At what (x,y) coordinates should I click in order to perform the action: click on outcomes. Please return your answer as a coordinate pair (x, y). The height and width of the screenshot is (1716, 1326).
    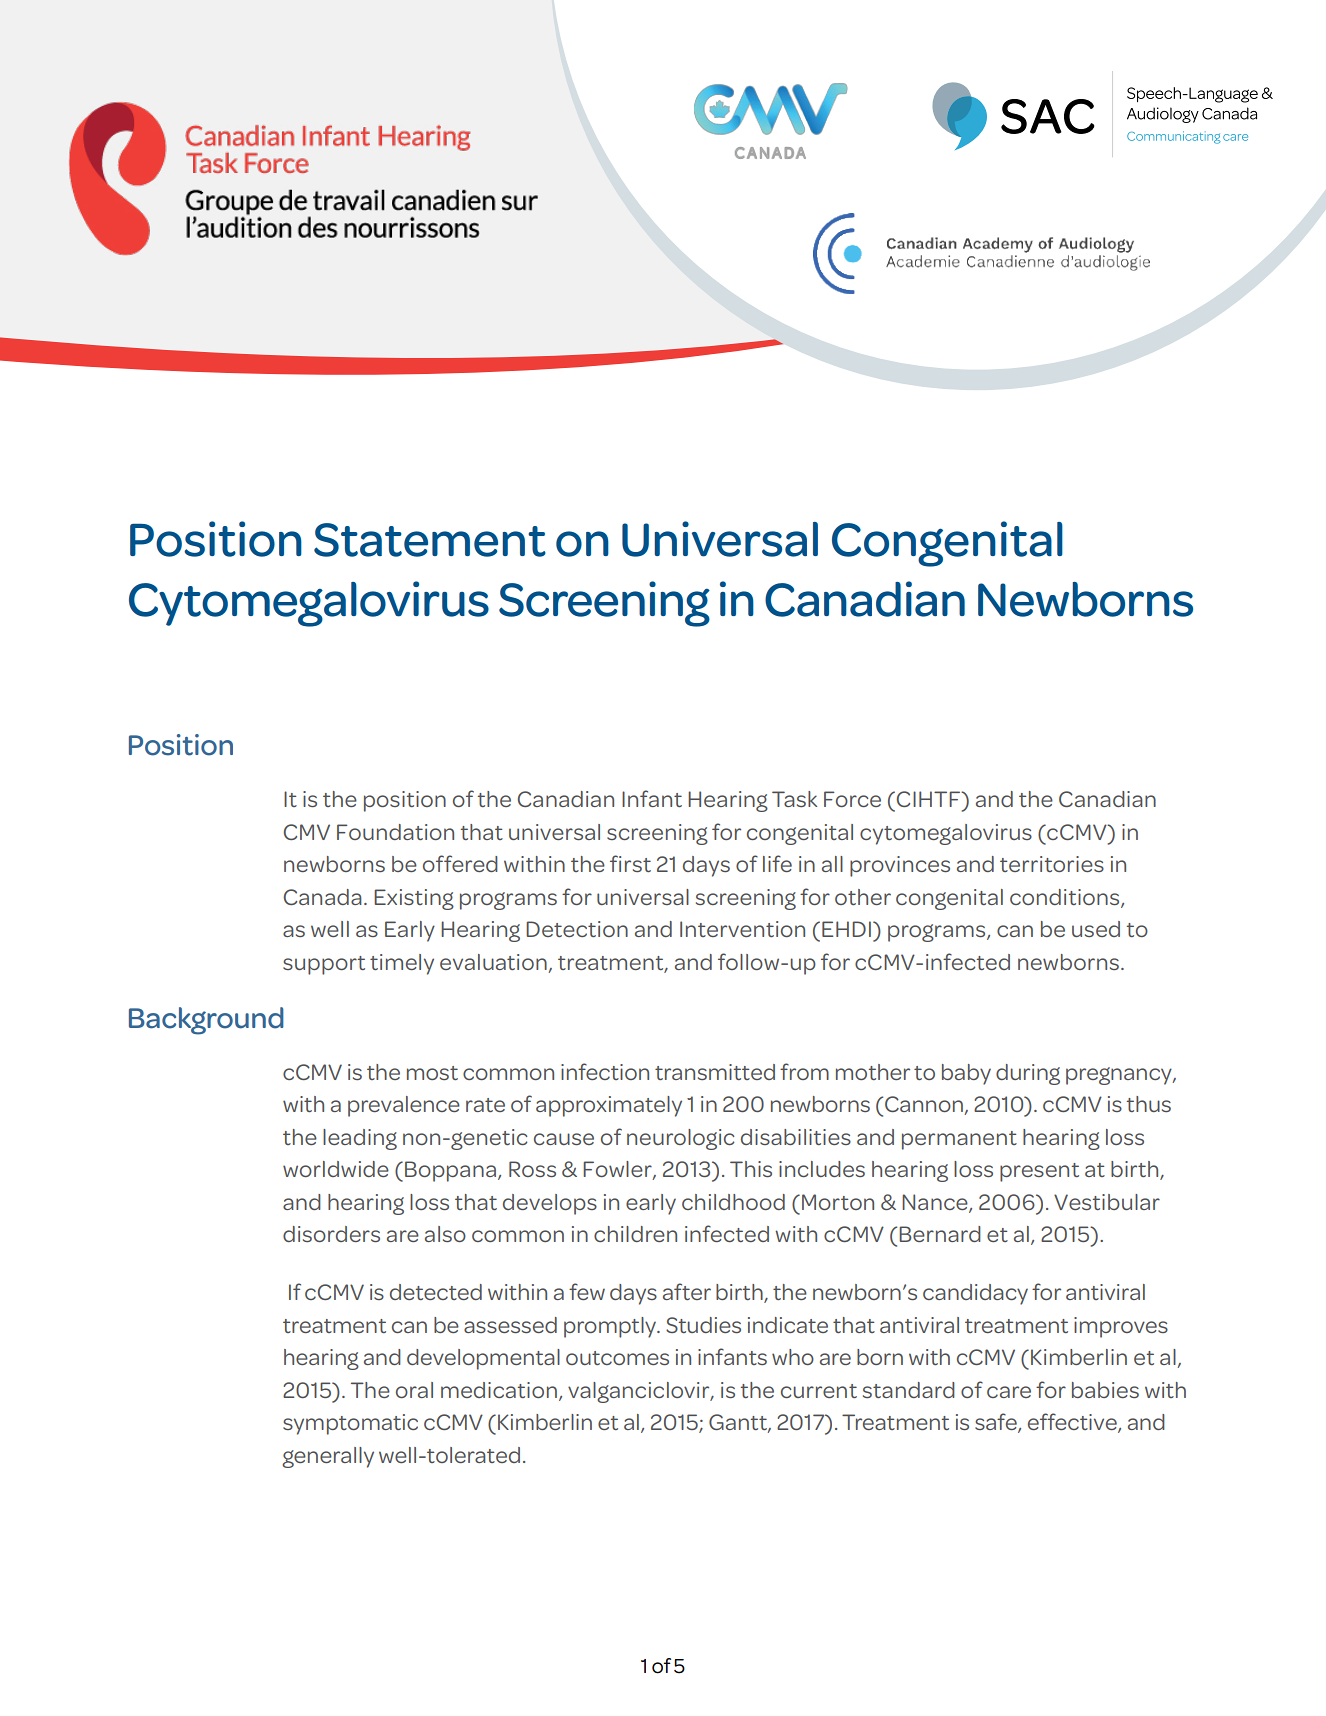
    Looking at the image, I should click on (617, 1358).
